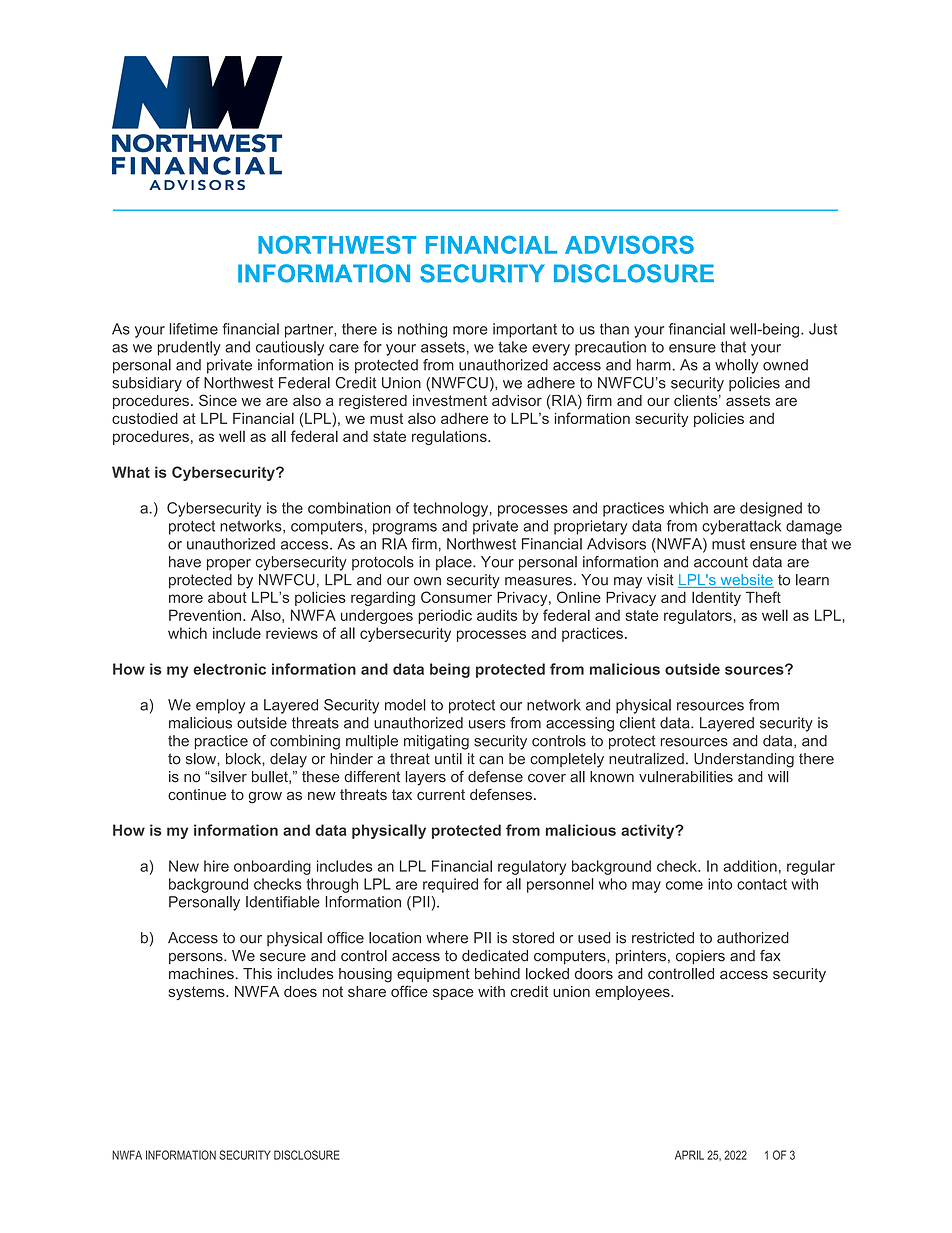 This page has height=1233, width=952. Describe the element at coordinates (450, 885) in the page. I see `required` at that location.
